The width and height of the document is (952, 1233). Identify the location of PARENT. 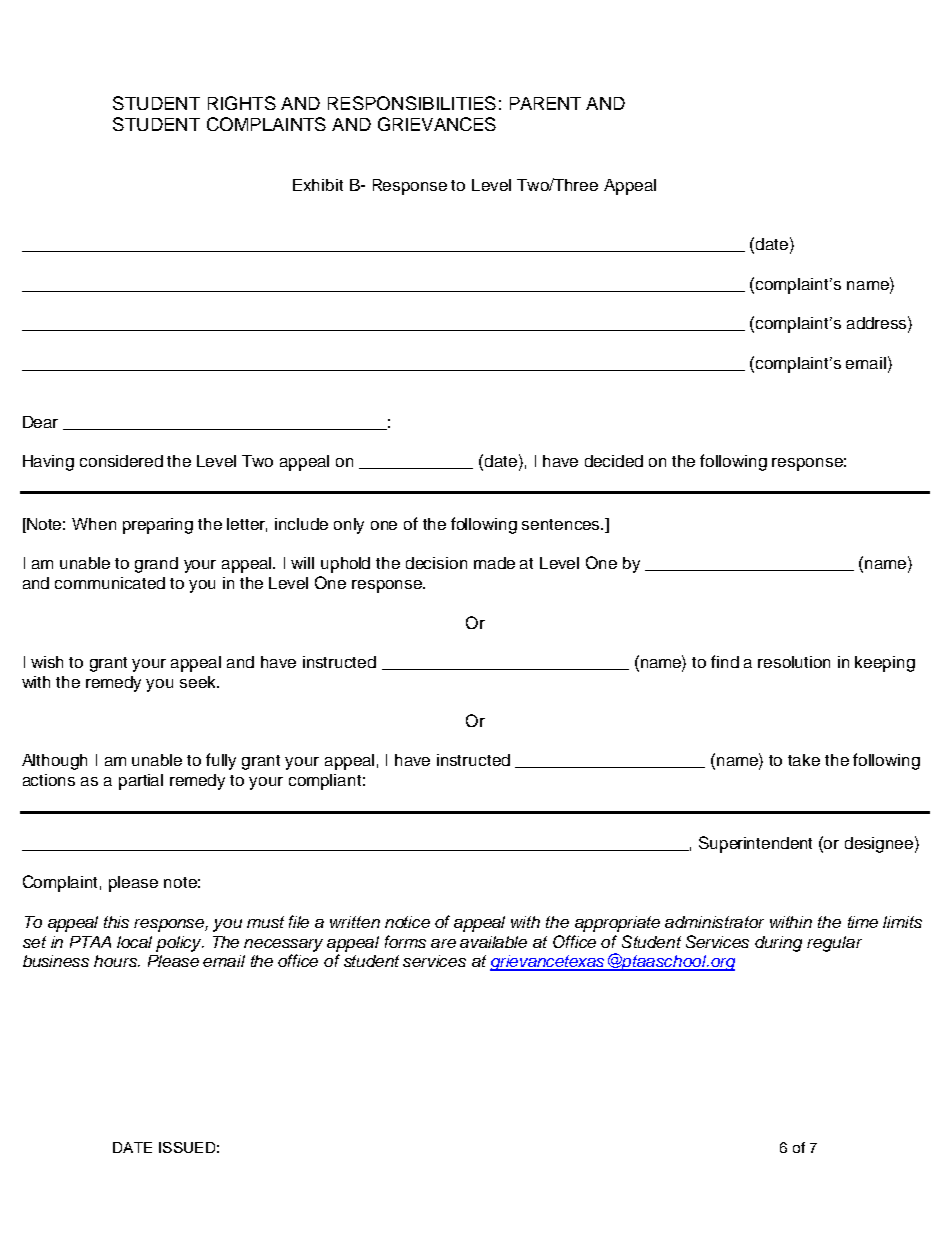
(545, 103).
